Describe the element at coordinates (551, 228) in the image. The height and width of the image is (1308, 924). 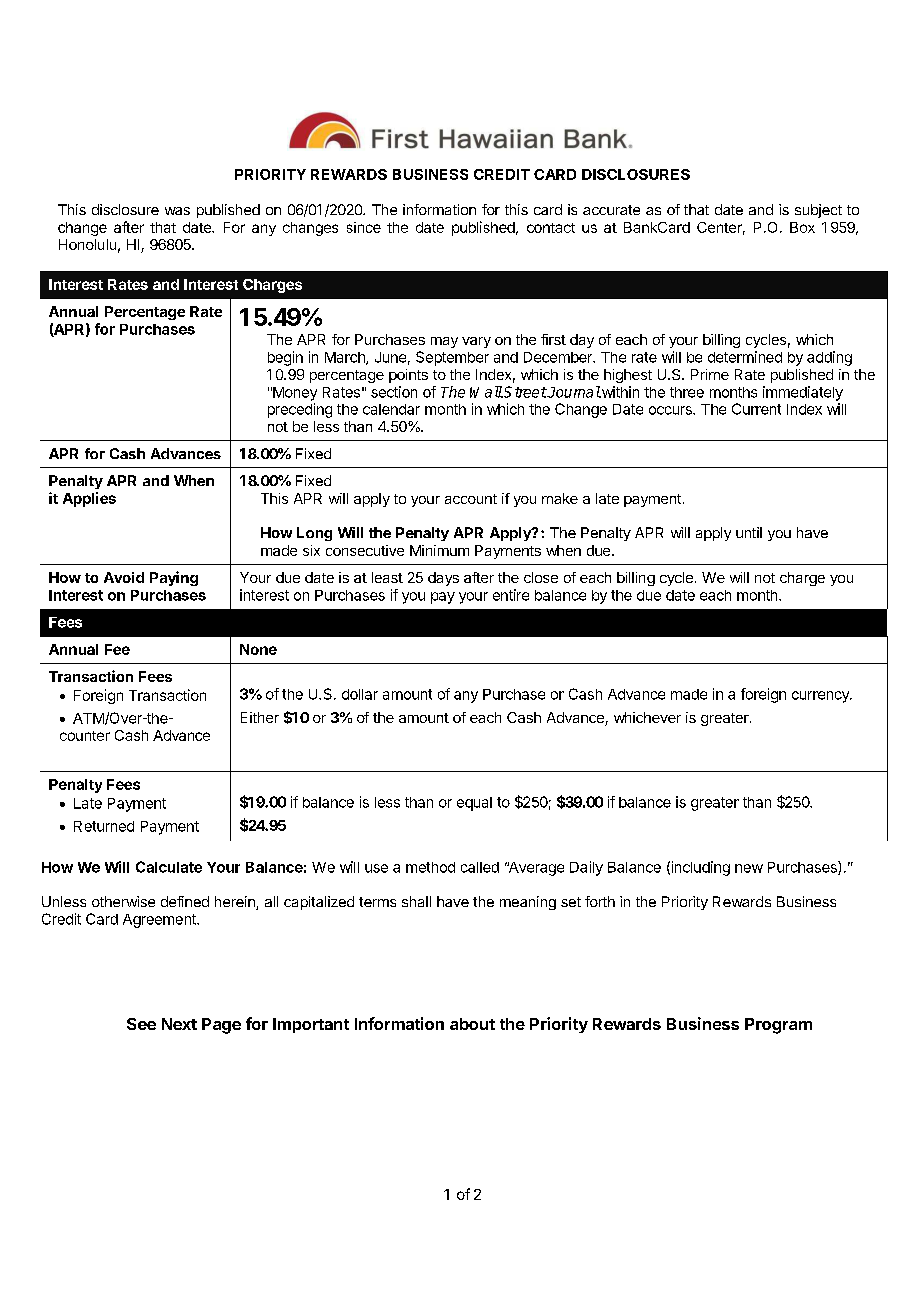
I see `contact` at that location.
